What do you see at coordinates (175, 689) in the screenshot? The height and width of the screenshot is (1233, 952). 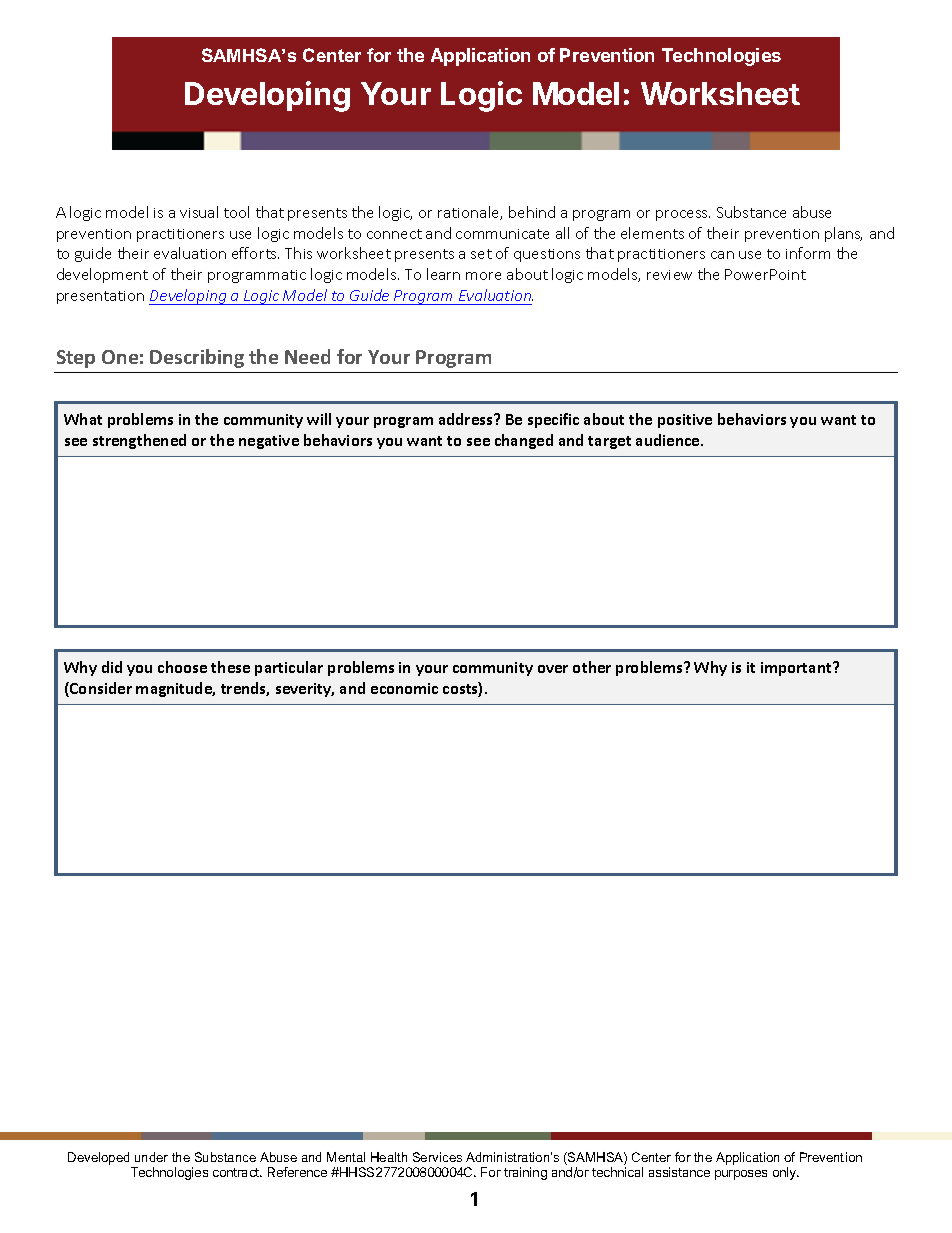 I see `magnitude` at bounding box center [175, 689].
